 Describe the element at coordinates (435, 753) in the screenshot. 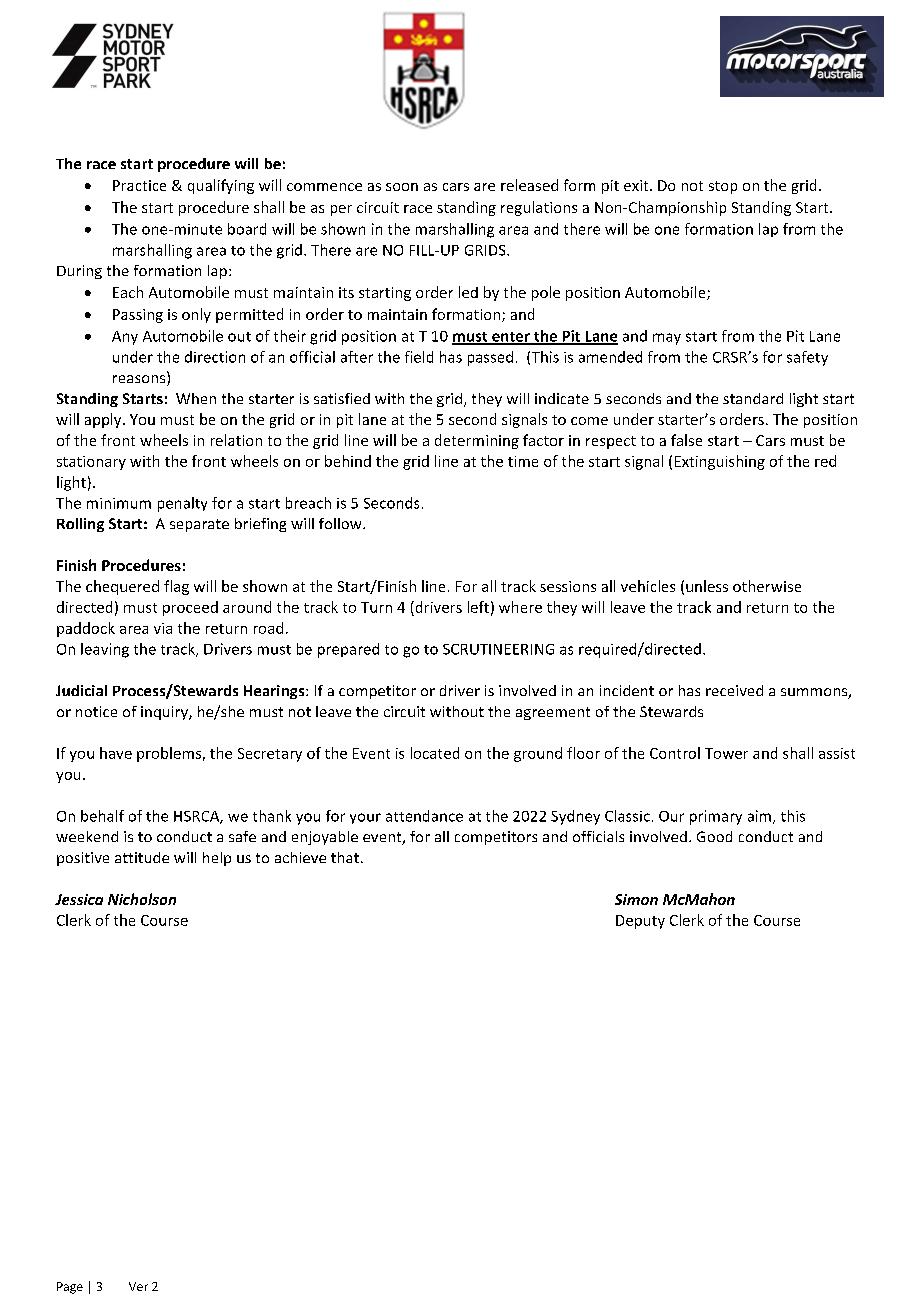

I see `located` at that location.
